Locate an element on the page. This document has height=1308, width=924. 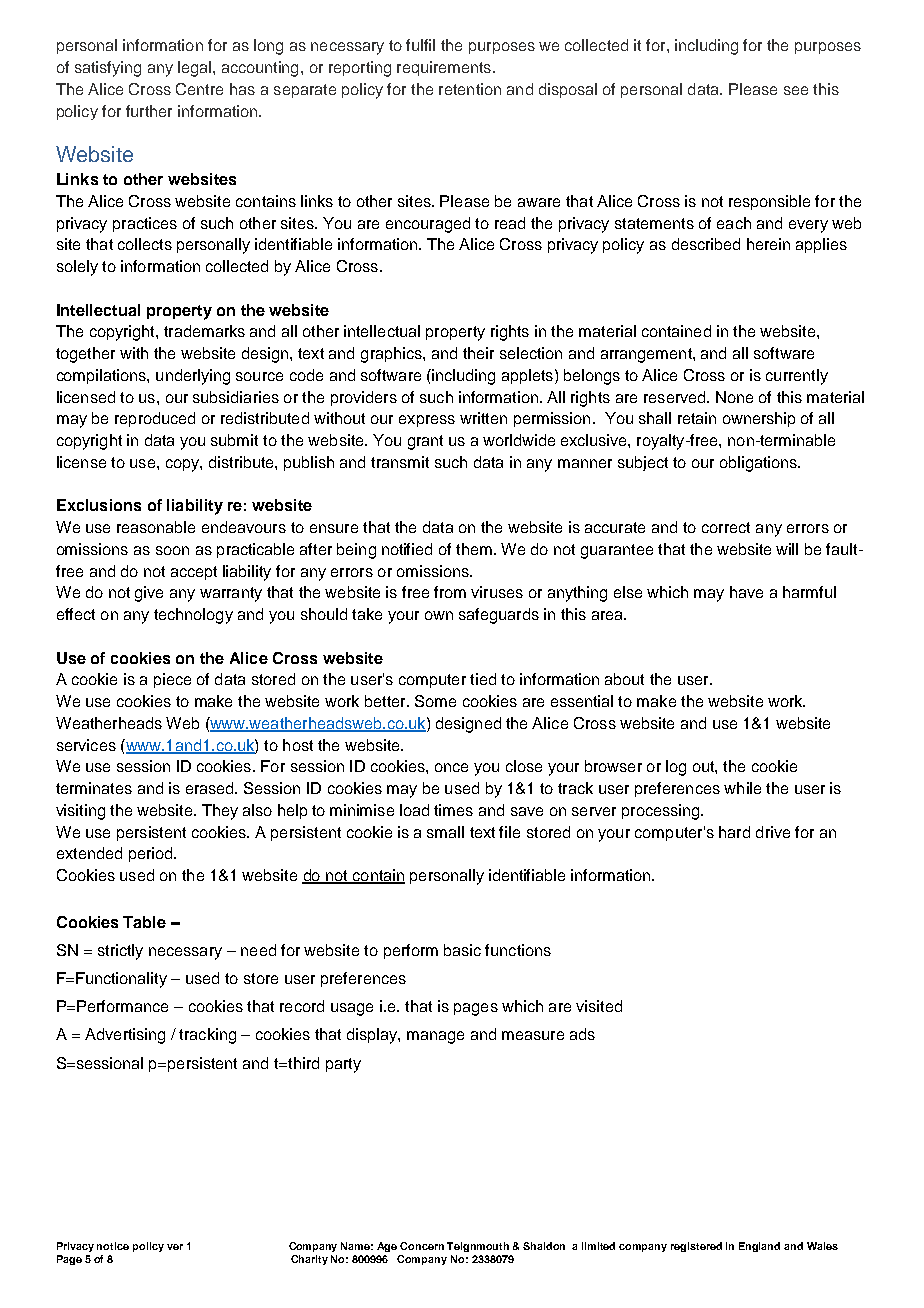
obligations is located at coordinates (759, 464).
